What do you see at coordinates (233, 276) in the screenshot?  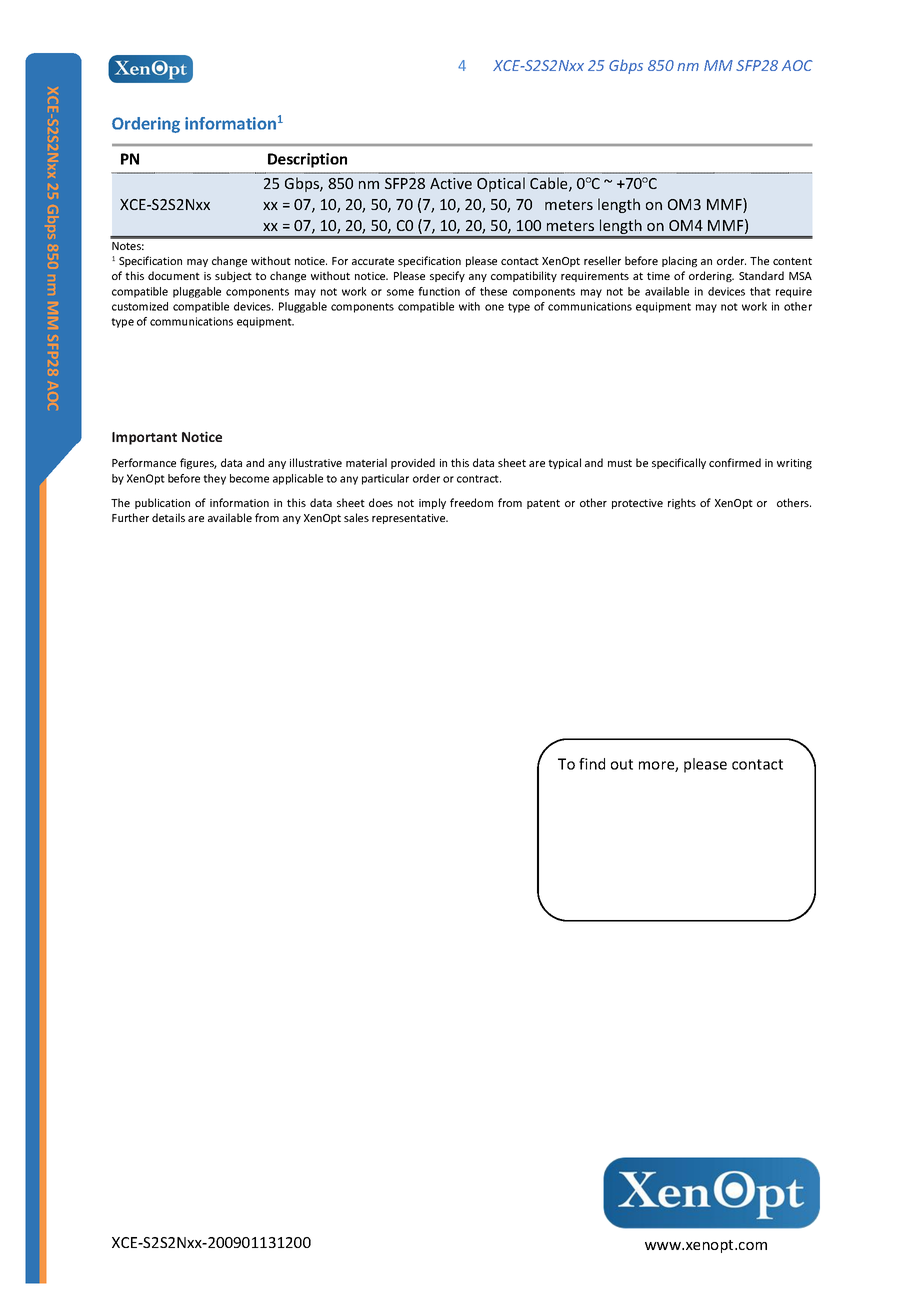 I see `subject` at bounding box center [233, 276].
